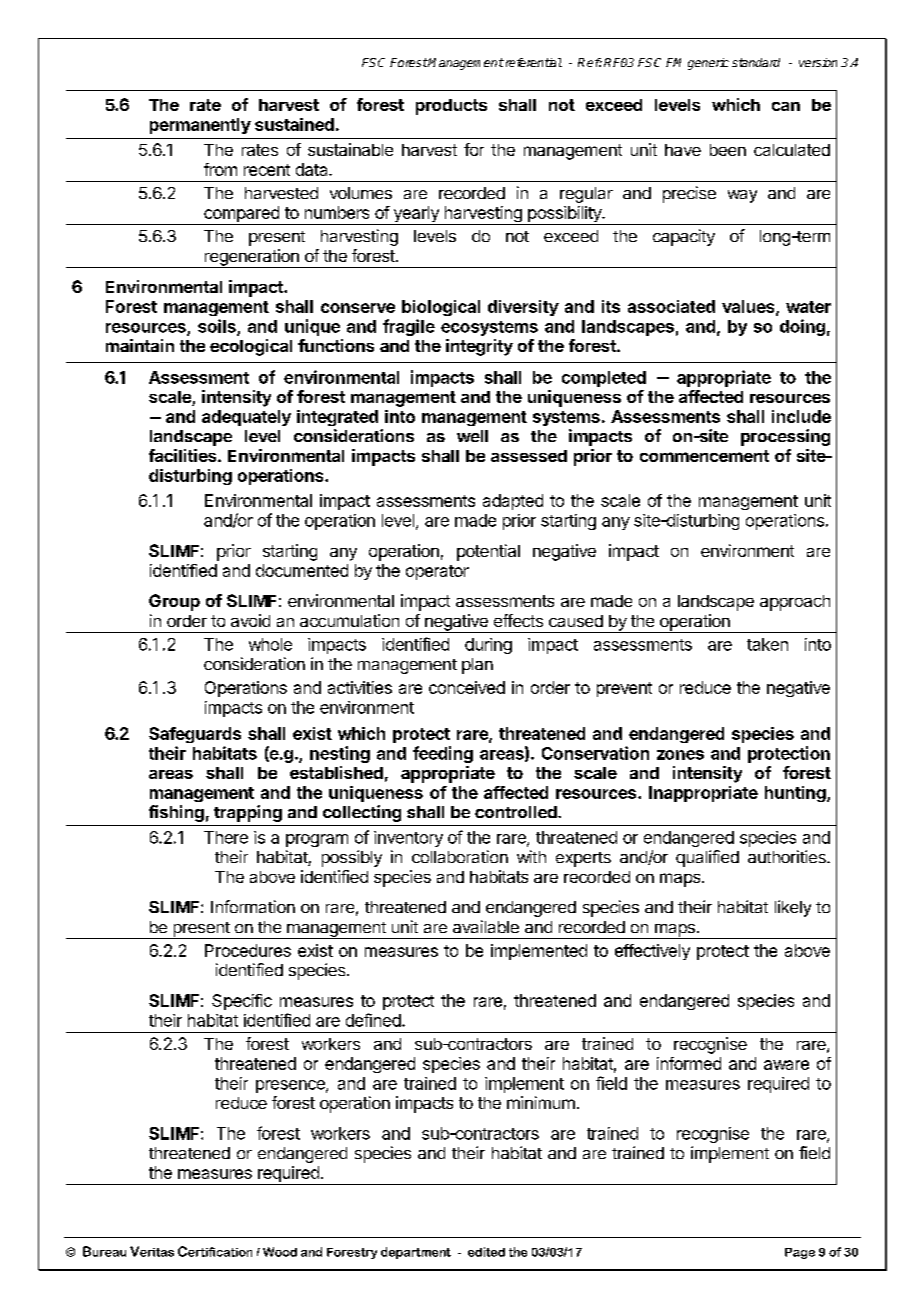  What do you see at coordinates (200, 126) in the screenshot?
I see `permanently` at bounding box center [200, 126].
